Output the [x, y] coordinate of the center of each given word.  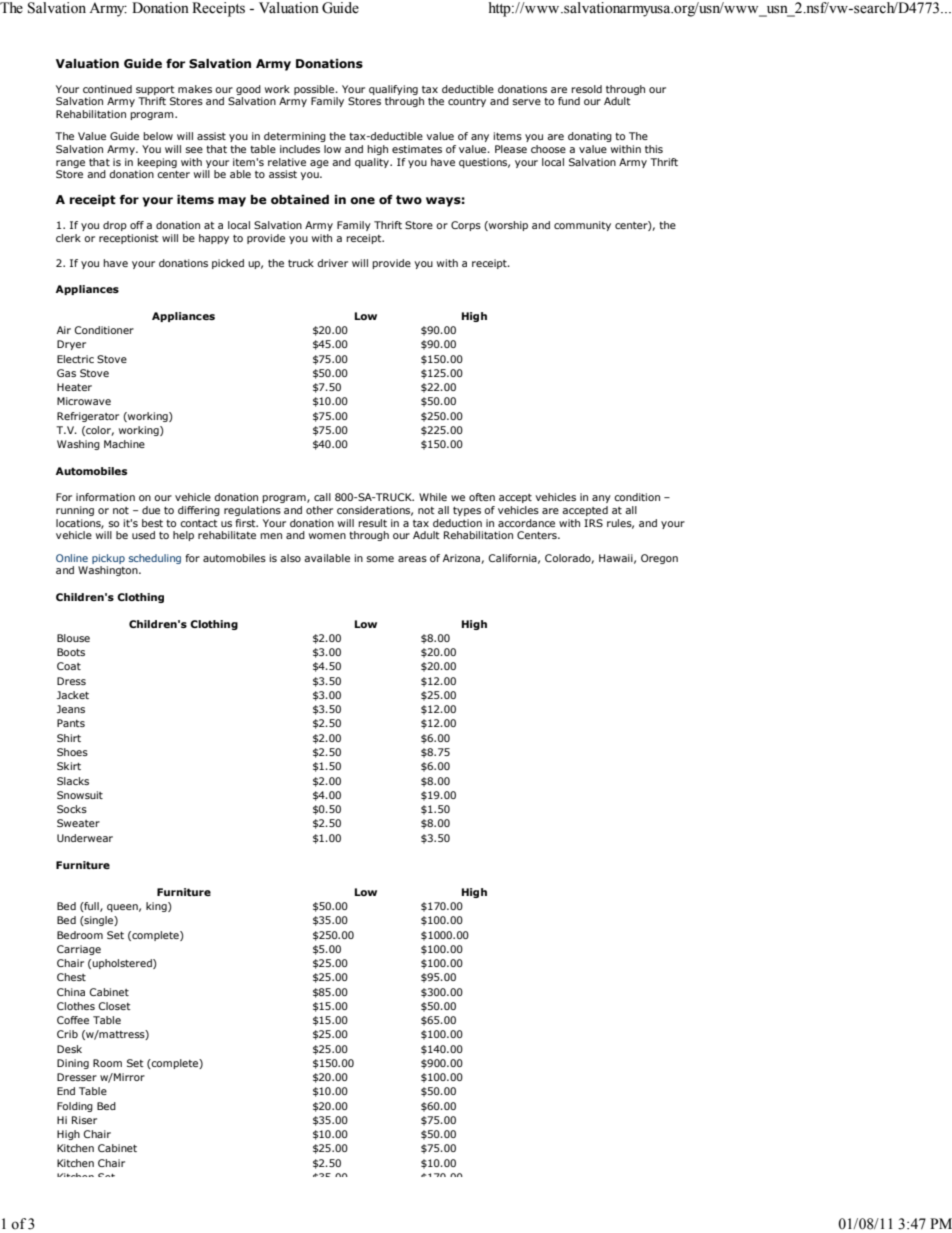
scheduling [155, 559]
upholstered [123, 964]
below [158, 136]
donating [590, 137]
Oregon [659, 559]
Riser [84, 1120]
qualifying [393, 90]
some [380, 559]
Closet [115, 1006]
